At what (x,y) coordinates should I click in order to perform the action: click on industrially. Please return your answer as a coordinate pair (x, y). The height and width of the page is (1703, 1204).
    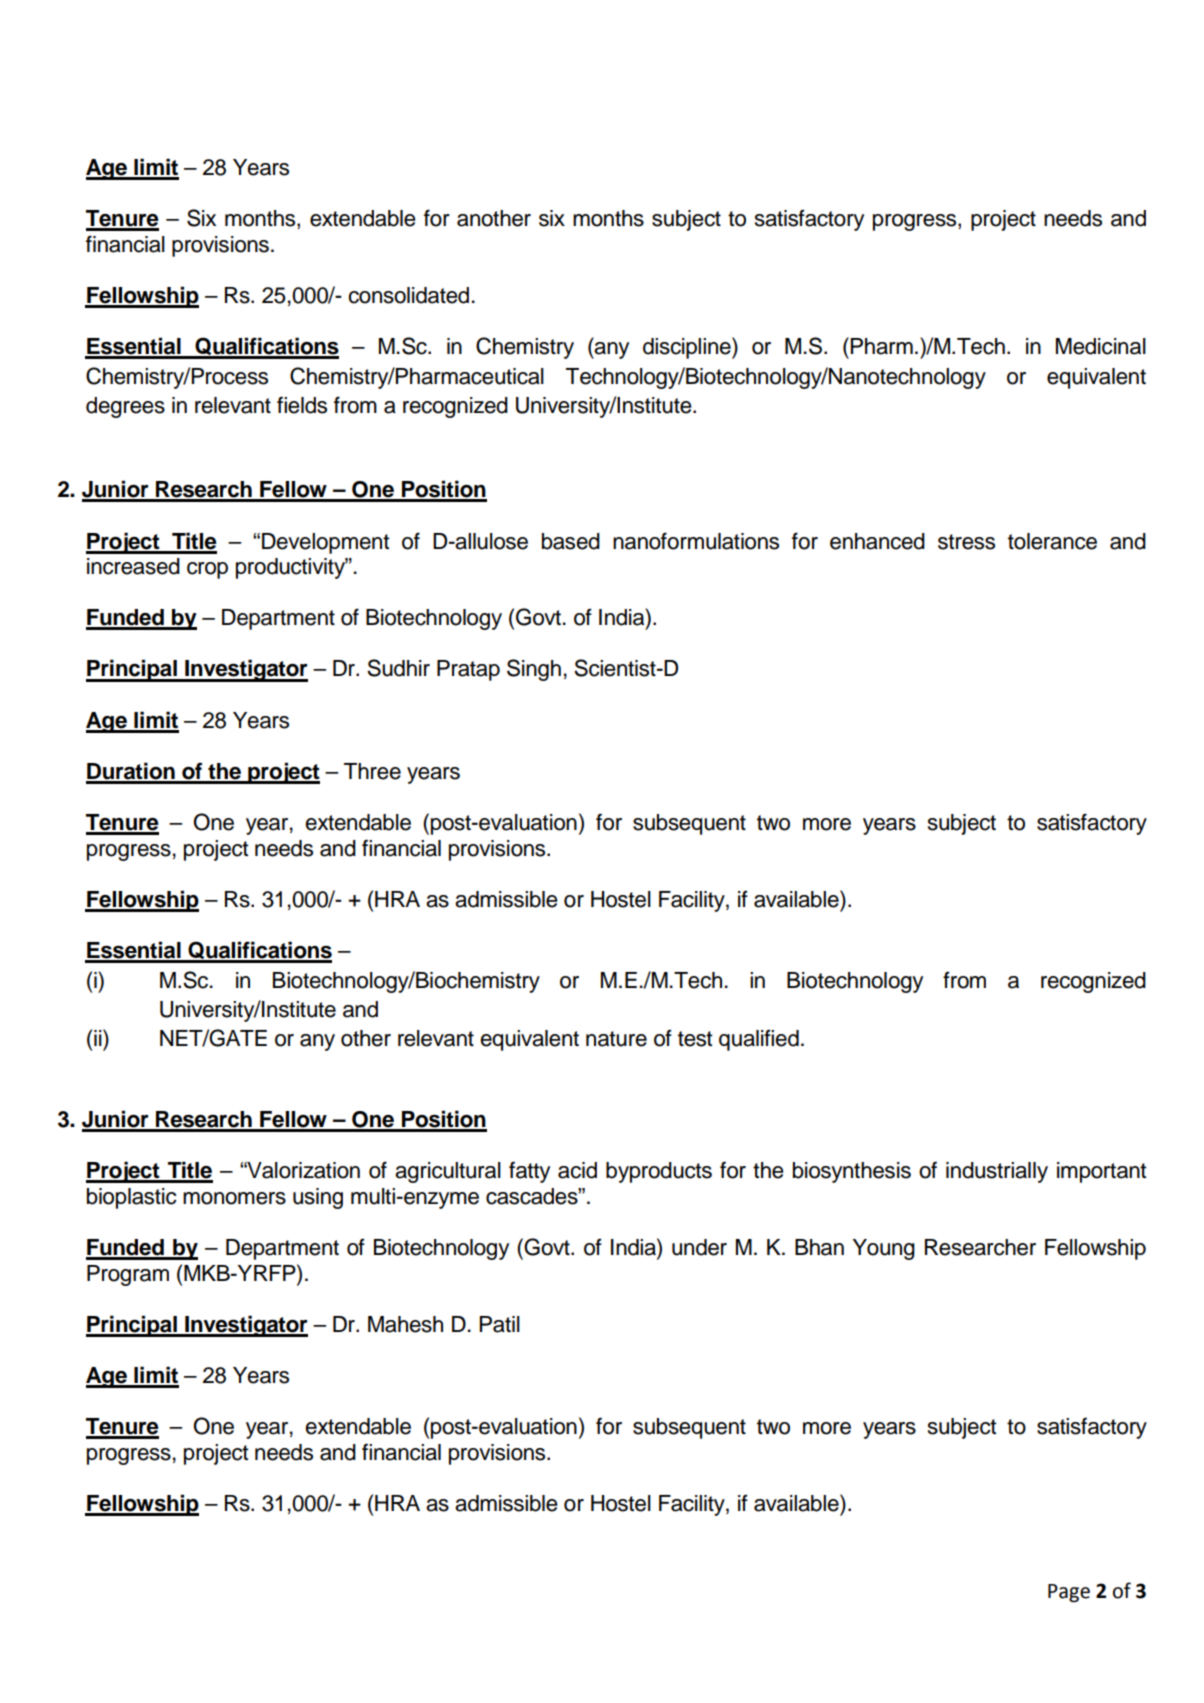
    Looking at the image, I should click on (997, 1172).
